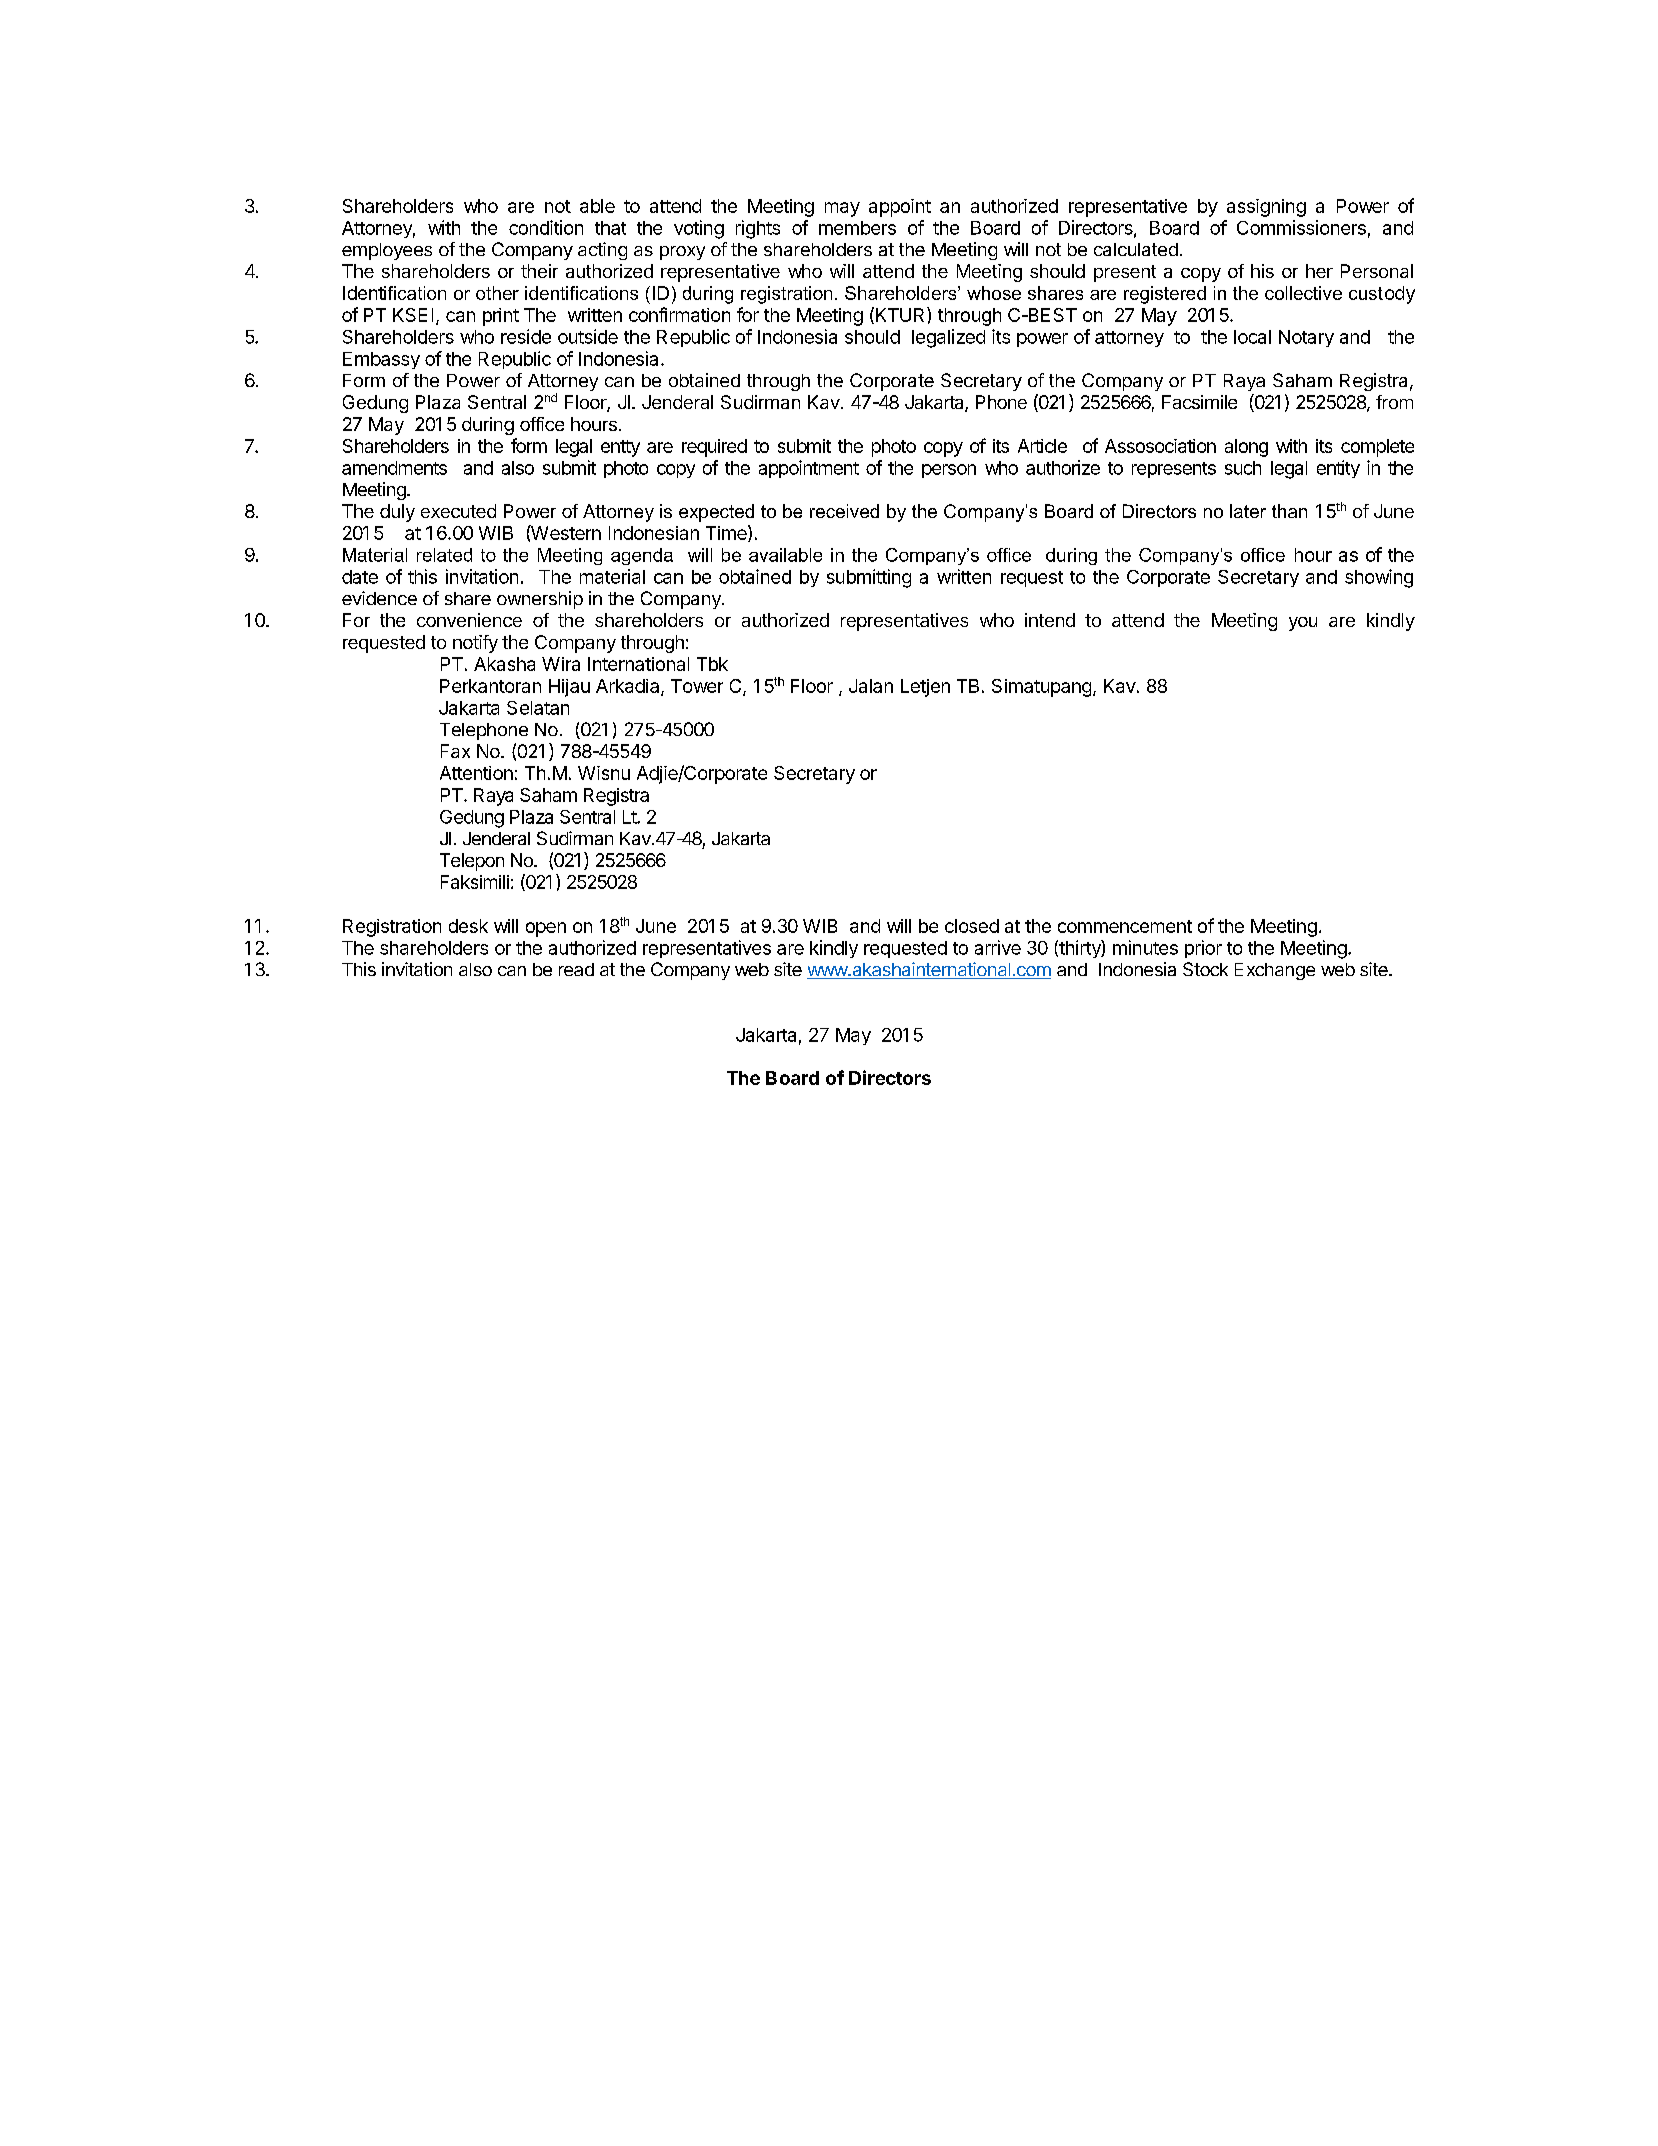  Describe the element at coordinates (546, 227) in the screenshot. I see `condition` at that location.
